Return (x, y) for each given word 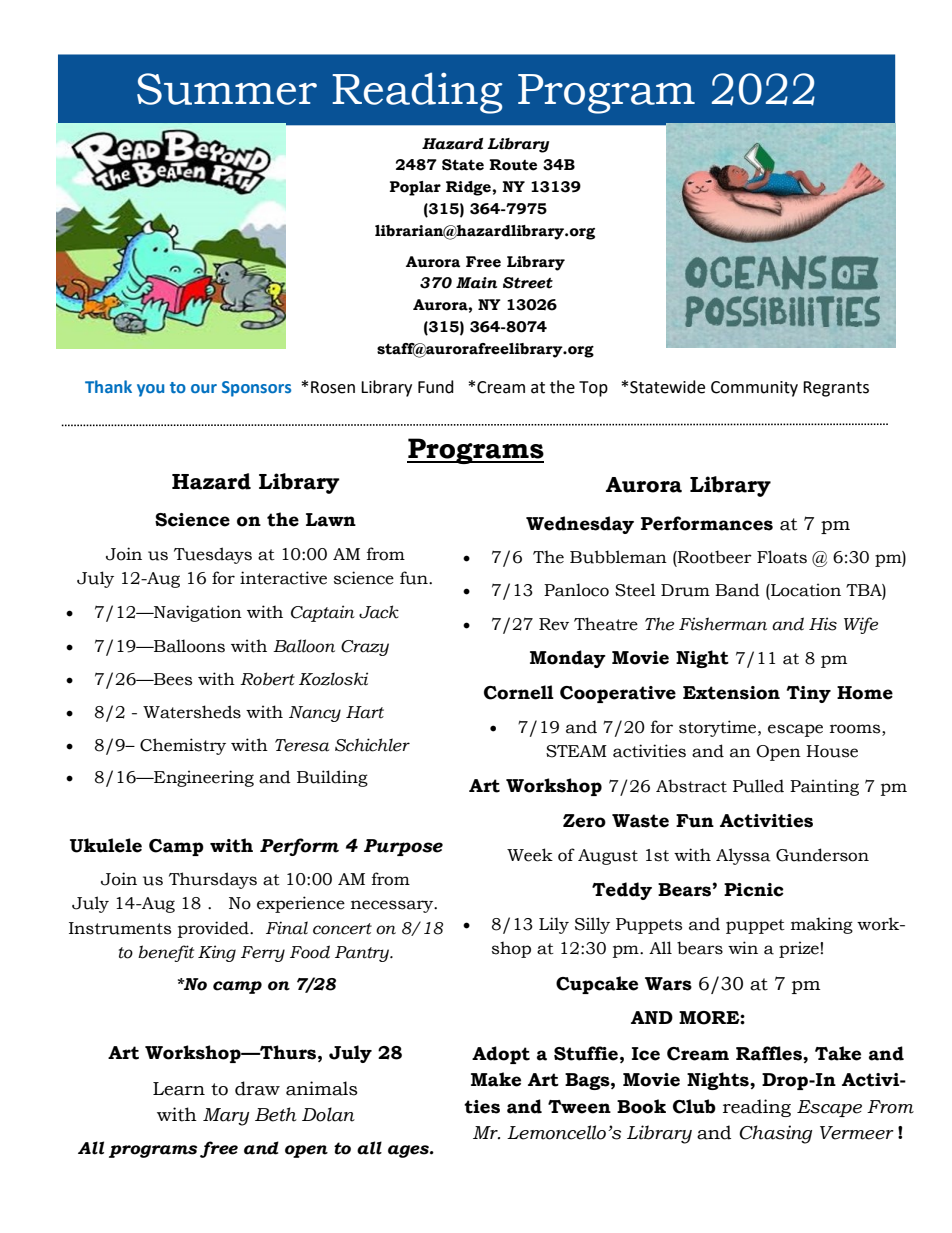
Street (528, 283)
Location (805, 590)
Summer (227, 89)
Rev (554, 624)
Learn (179, 1089)
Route (513, 165)
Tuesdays (213, 555)
